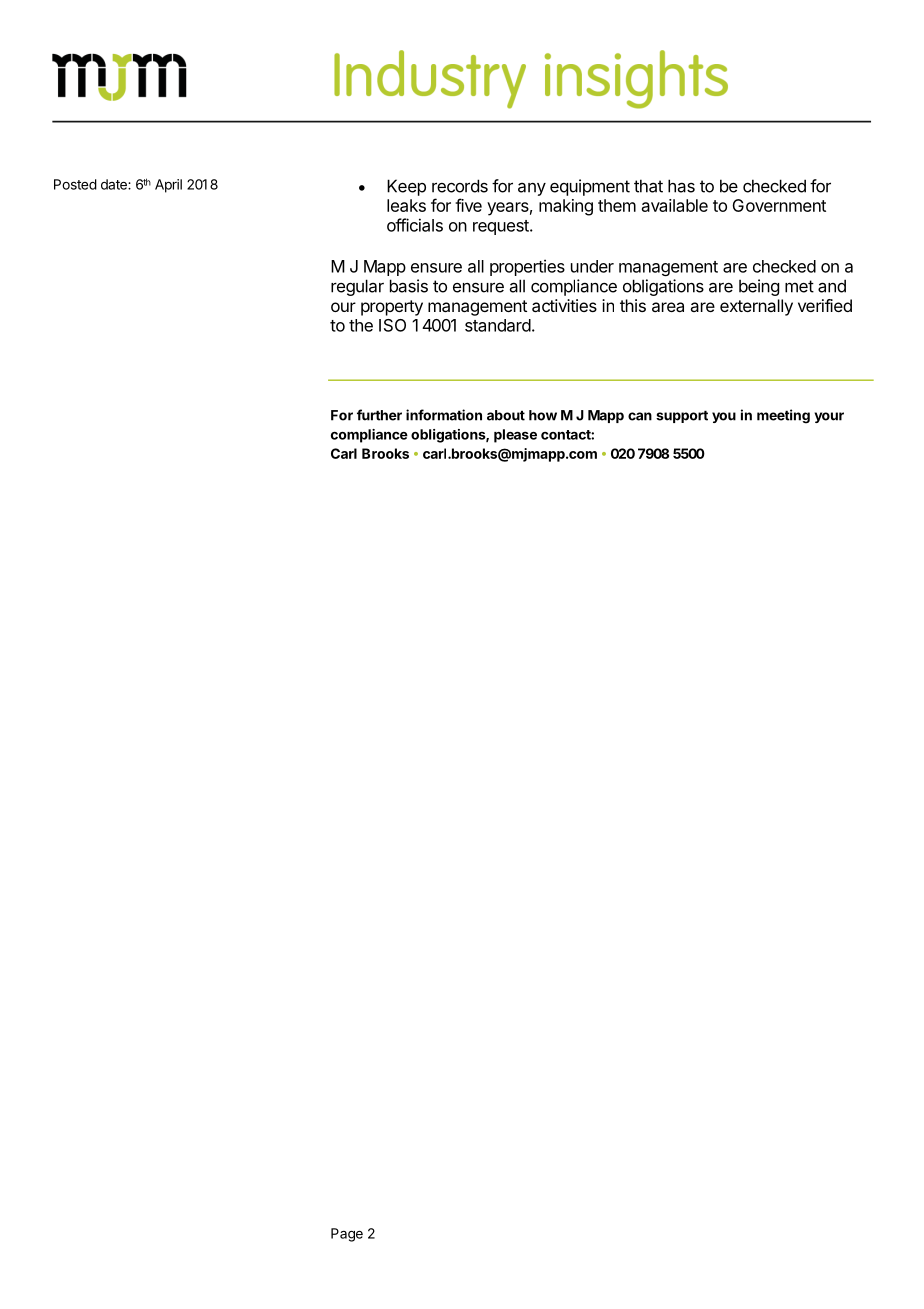 The width and height of the screenshot is (924, 1309). Describe the element at coordinates (168, 186) in the screenshot. I see `April` at that location.
